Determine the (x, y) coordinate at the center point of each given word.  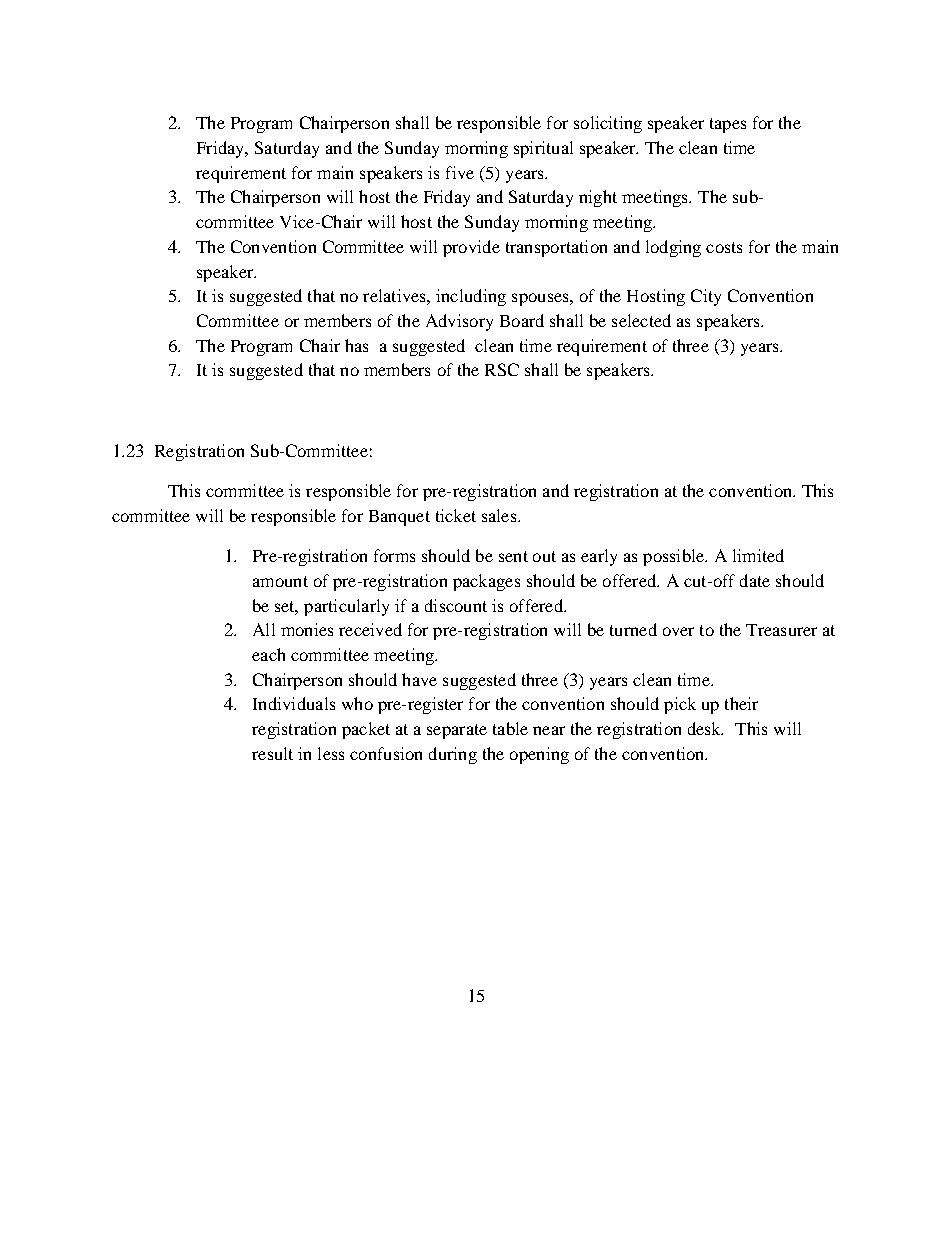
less (331, 753)
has (356, 345)
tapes (728, 125)
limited (758, 555)
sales (500, 515)
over (678, 631)
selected (641, 320)
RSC (502, 369)
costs (724, 247)
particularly (346, 607)
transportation (556, 248)
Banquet (399, 518)
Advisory (459, 322)
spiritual (543, 149)
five (460, 172)
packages (486, 582)
